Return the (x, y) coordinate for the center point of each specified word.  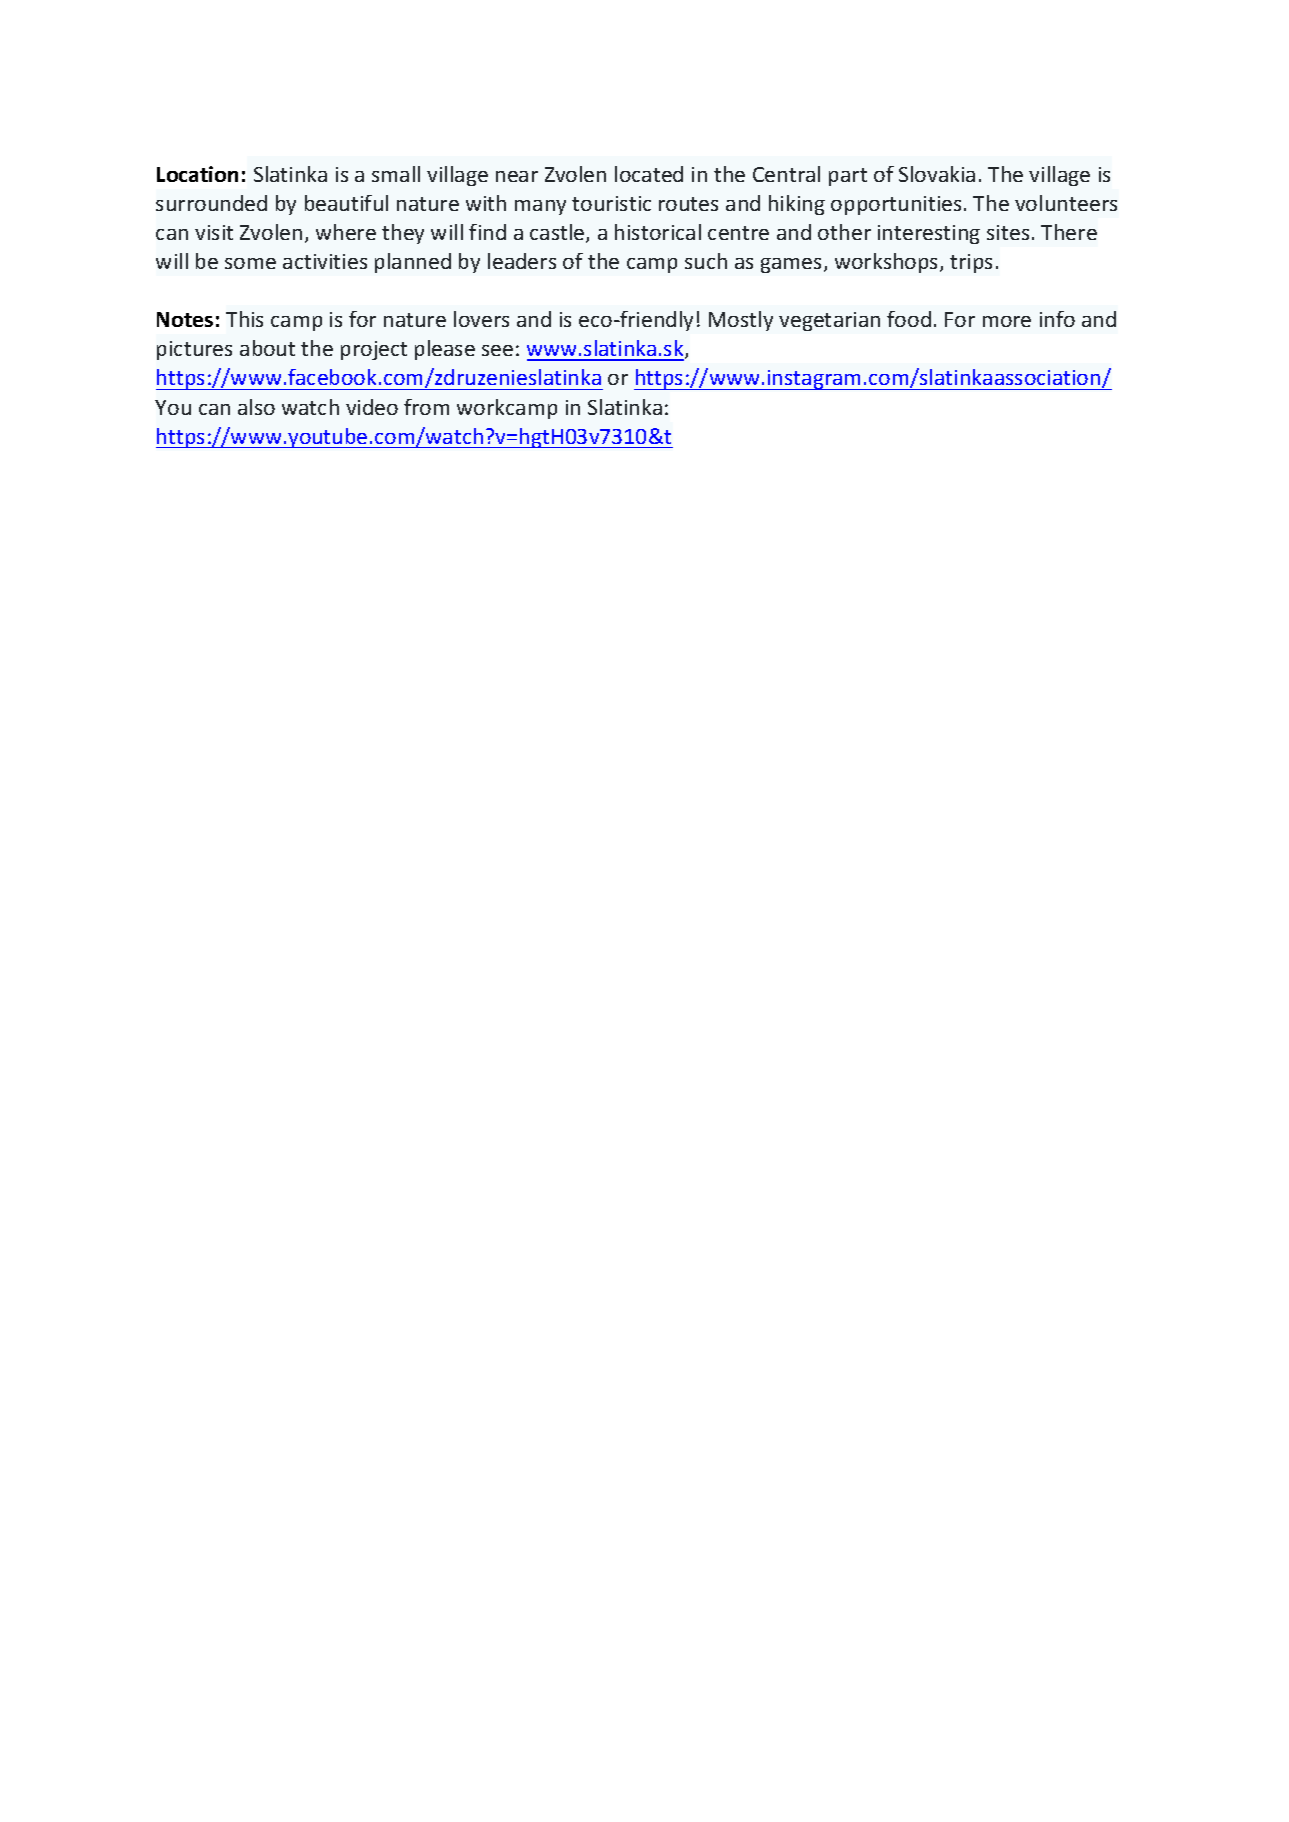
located (649, 174)
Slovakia (937, 174)
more (1007, 321)
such (706, 261)
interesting (929, 234)
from (426, 407)
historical (658, 232)
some (250, 263)
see (497, 350)
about (267, 348)
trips (971, 263)
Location (197, 174)
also (256, 407)
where (346, 232)
